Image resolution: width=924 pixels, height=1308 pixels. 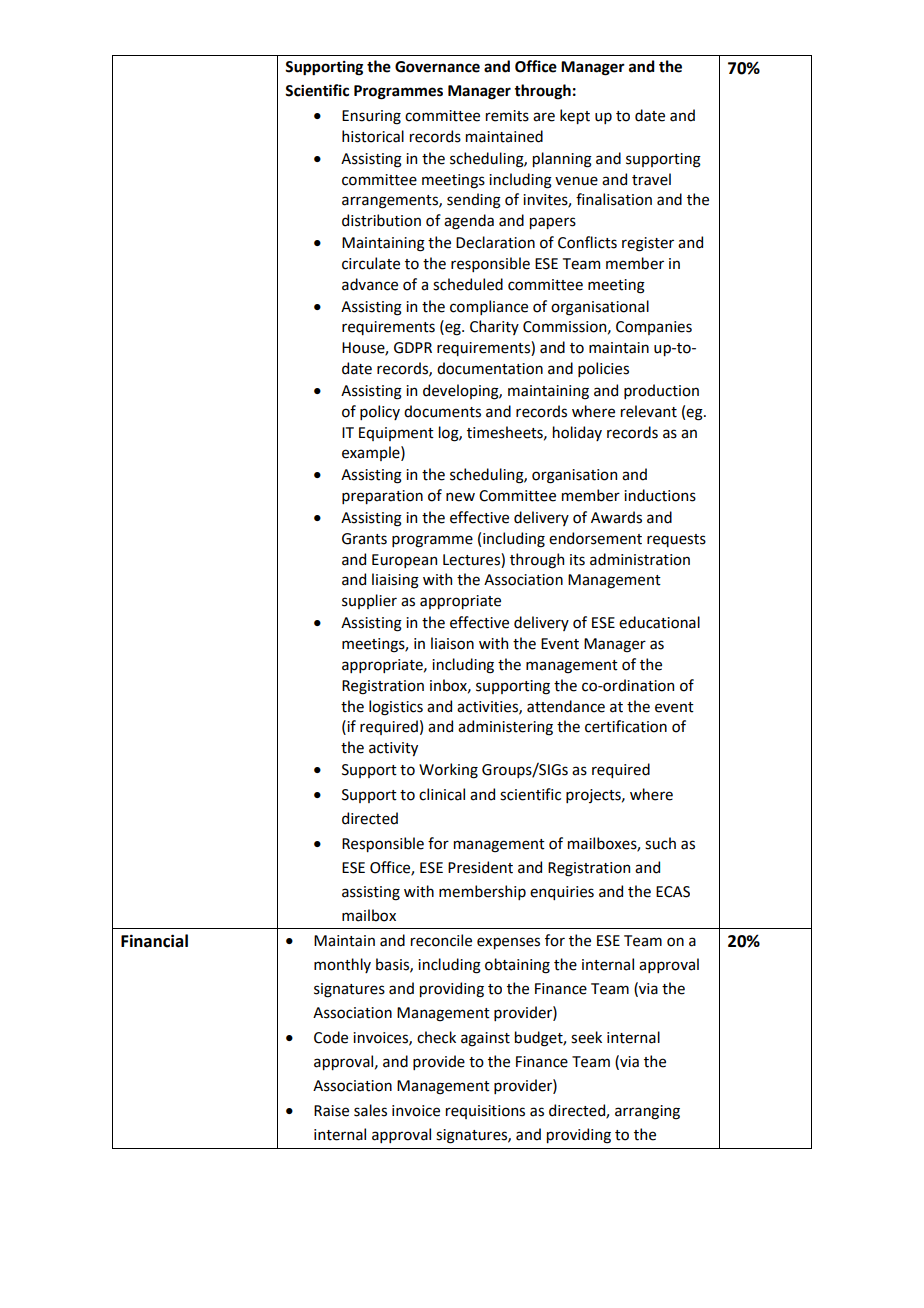 What do you see at coordinates (437, 67) in the screenshot?
I see `Governance` at bounding box center [437, 67].
